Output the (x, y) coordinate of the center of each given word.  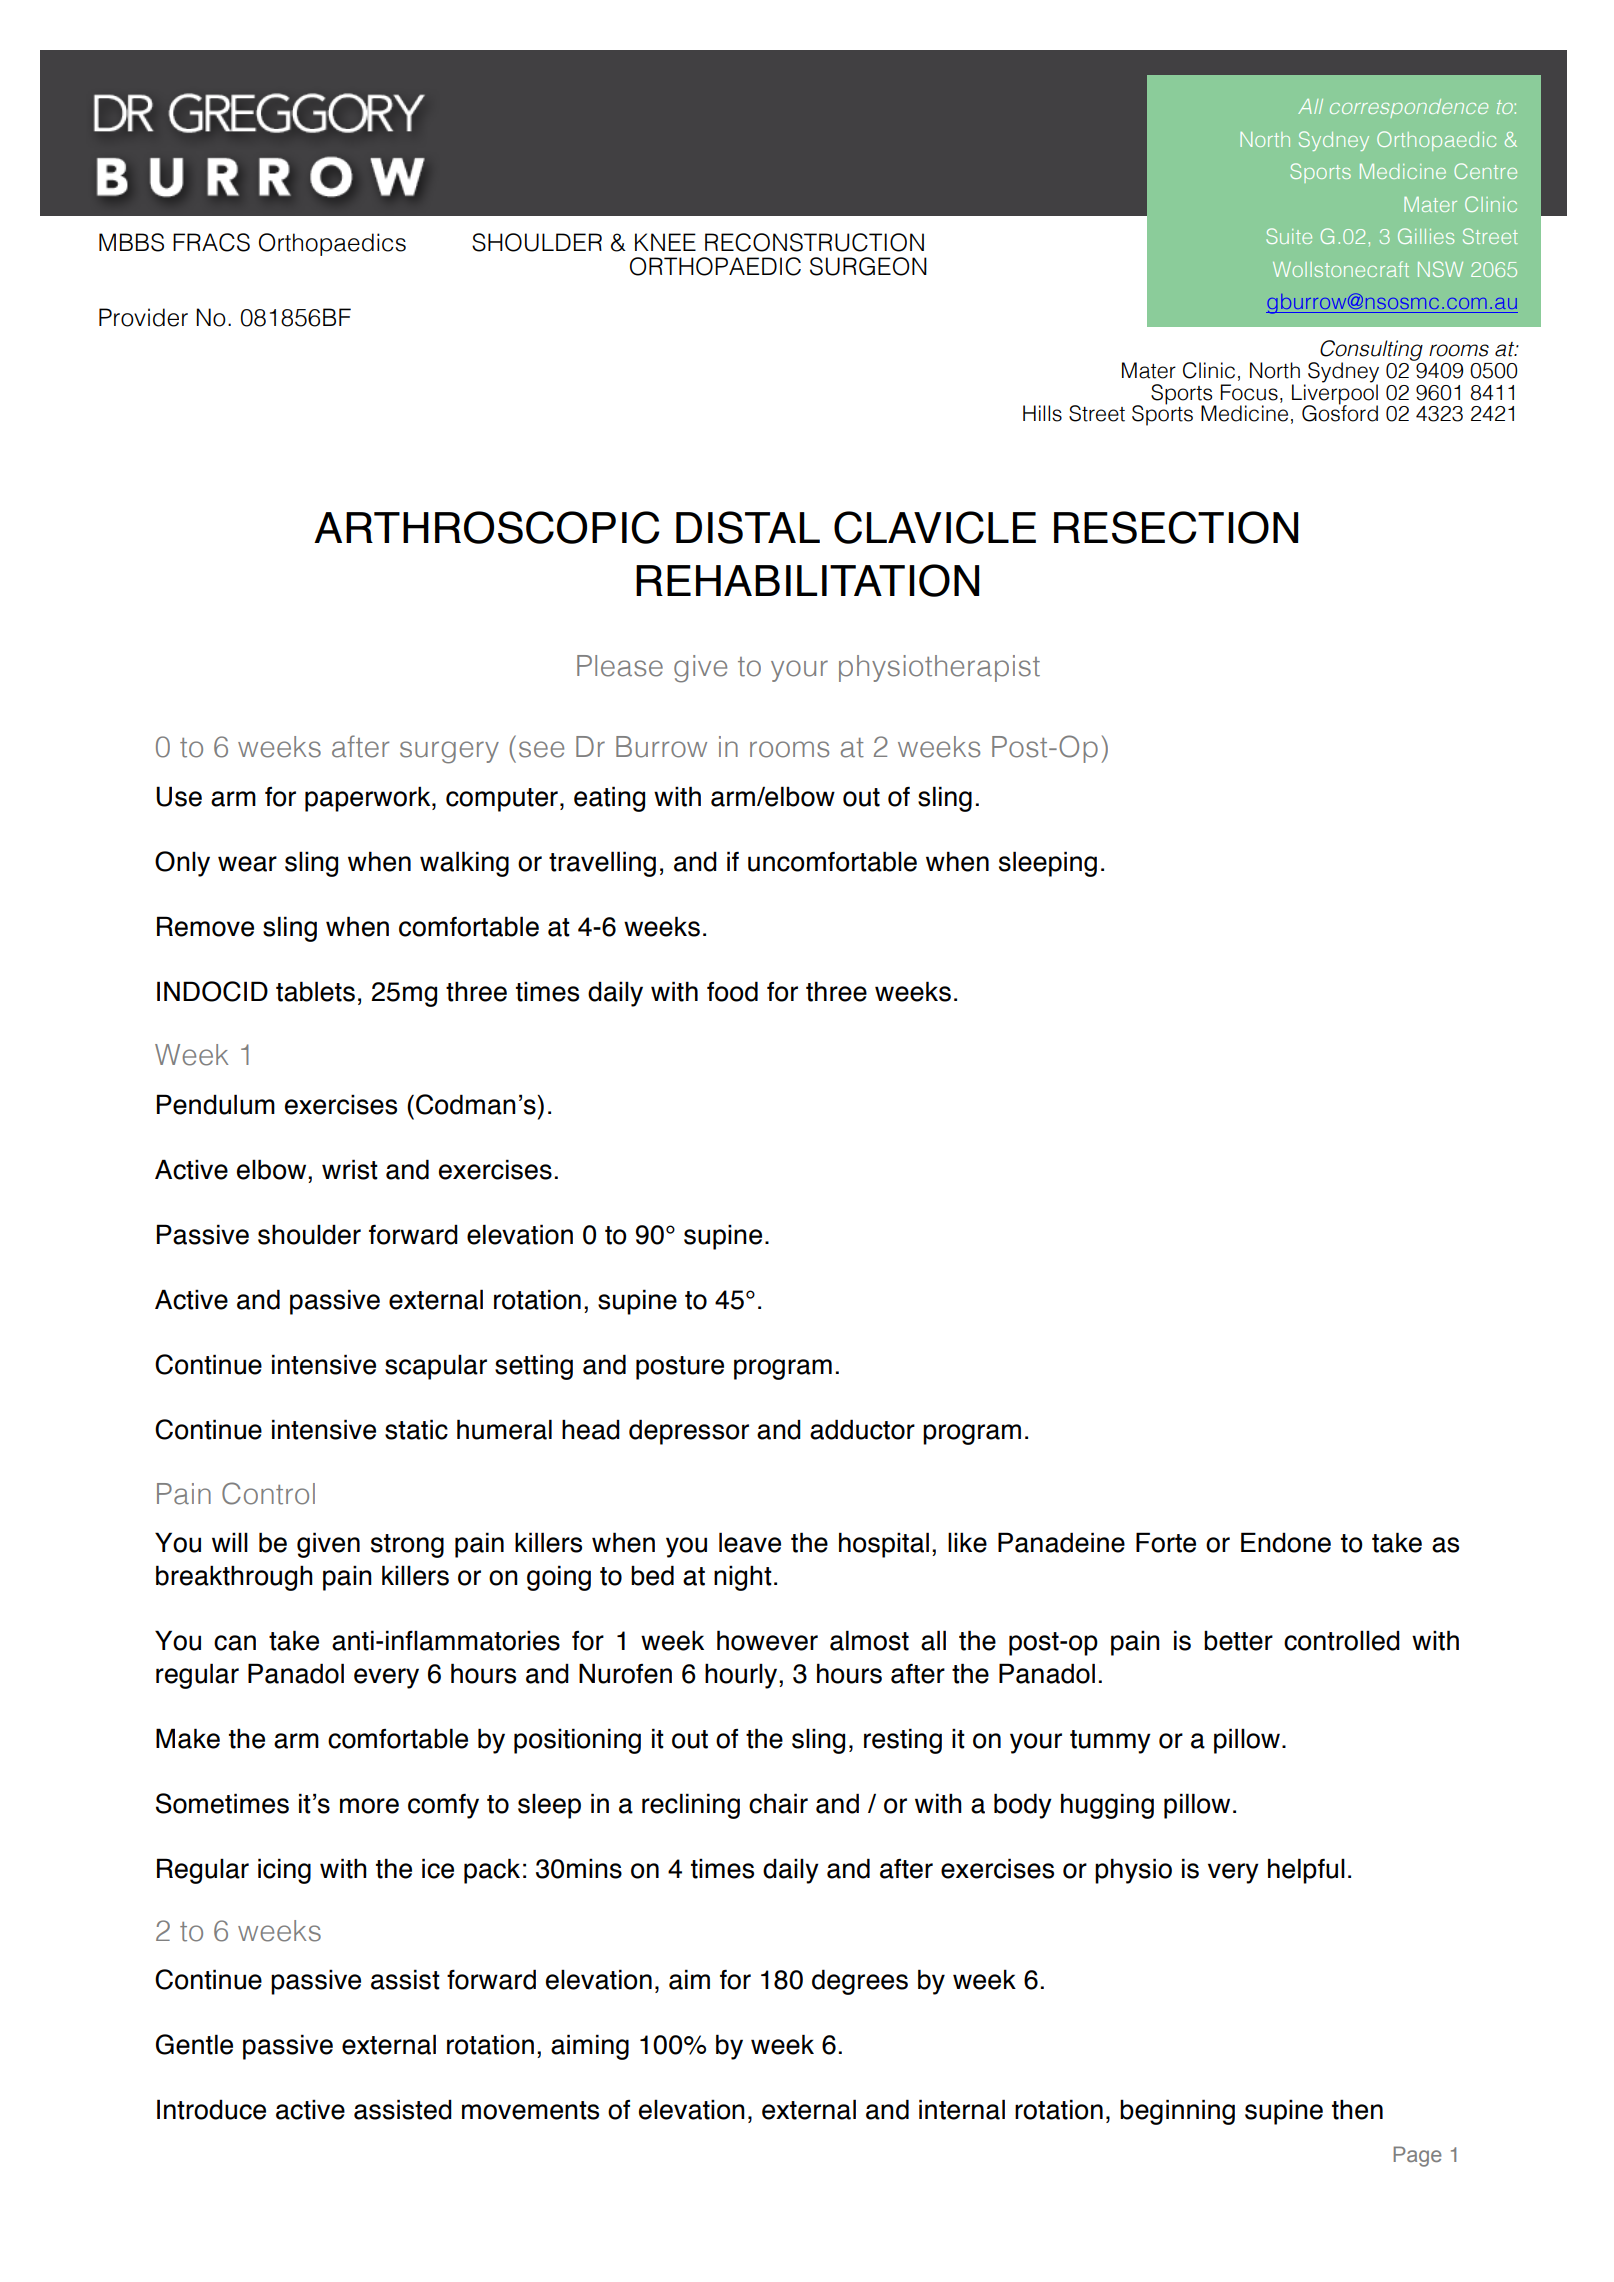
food (732, 991)
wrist (350, 1169)
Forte (1166, 1542)
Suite (1289, 236)
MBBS (131, 242)
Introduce (211, 2109)
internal (962, 2109)
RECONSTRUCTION (814, 242)
